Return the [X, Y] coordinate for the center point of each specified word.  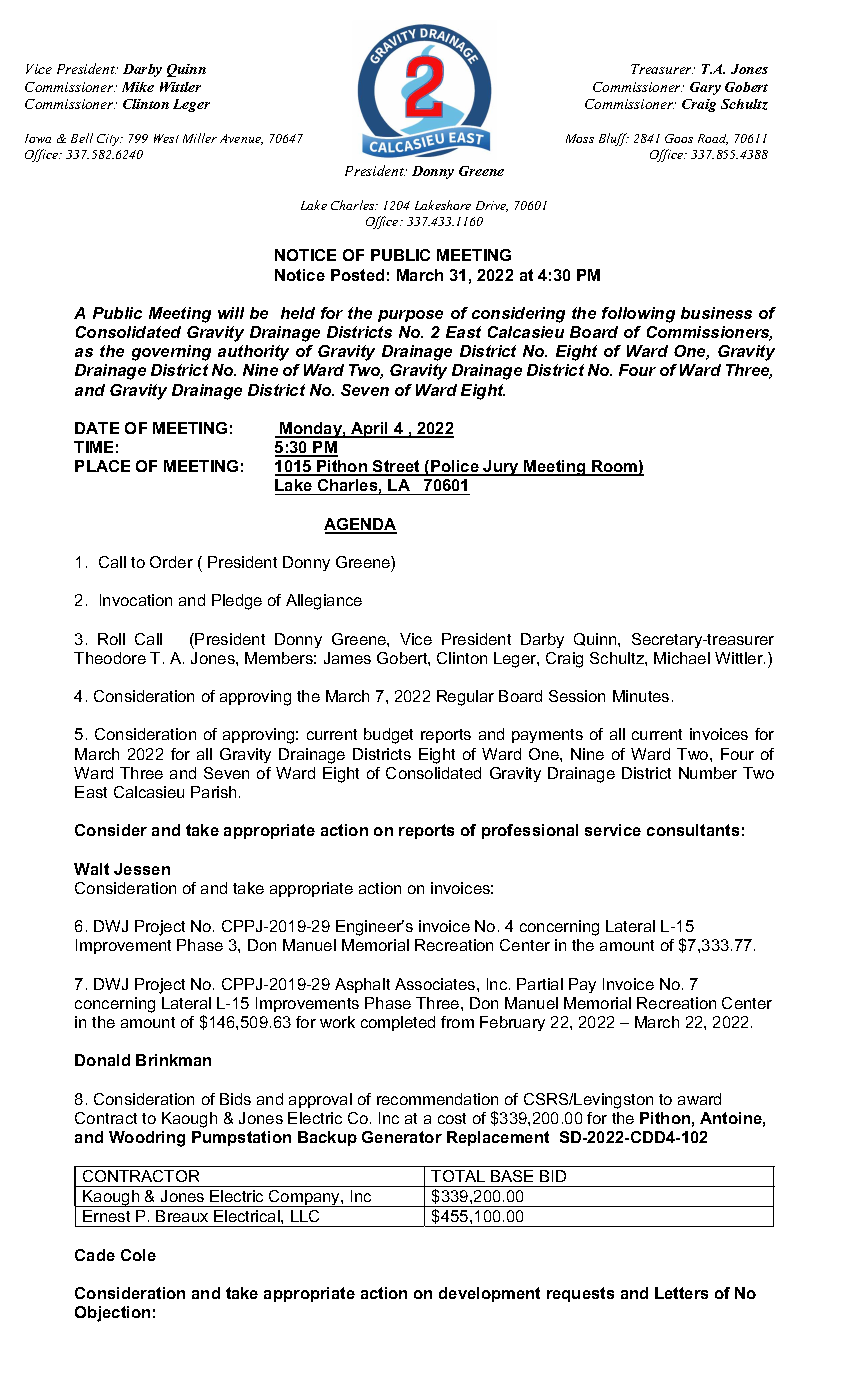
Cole [138, 1255]
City [109, 140]
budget [388, 736]
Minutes [641, 696]
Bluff [614, 139]
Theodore [110, 658]
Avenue [241, 139]
